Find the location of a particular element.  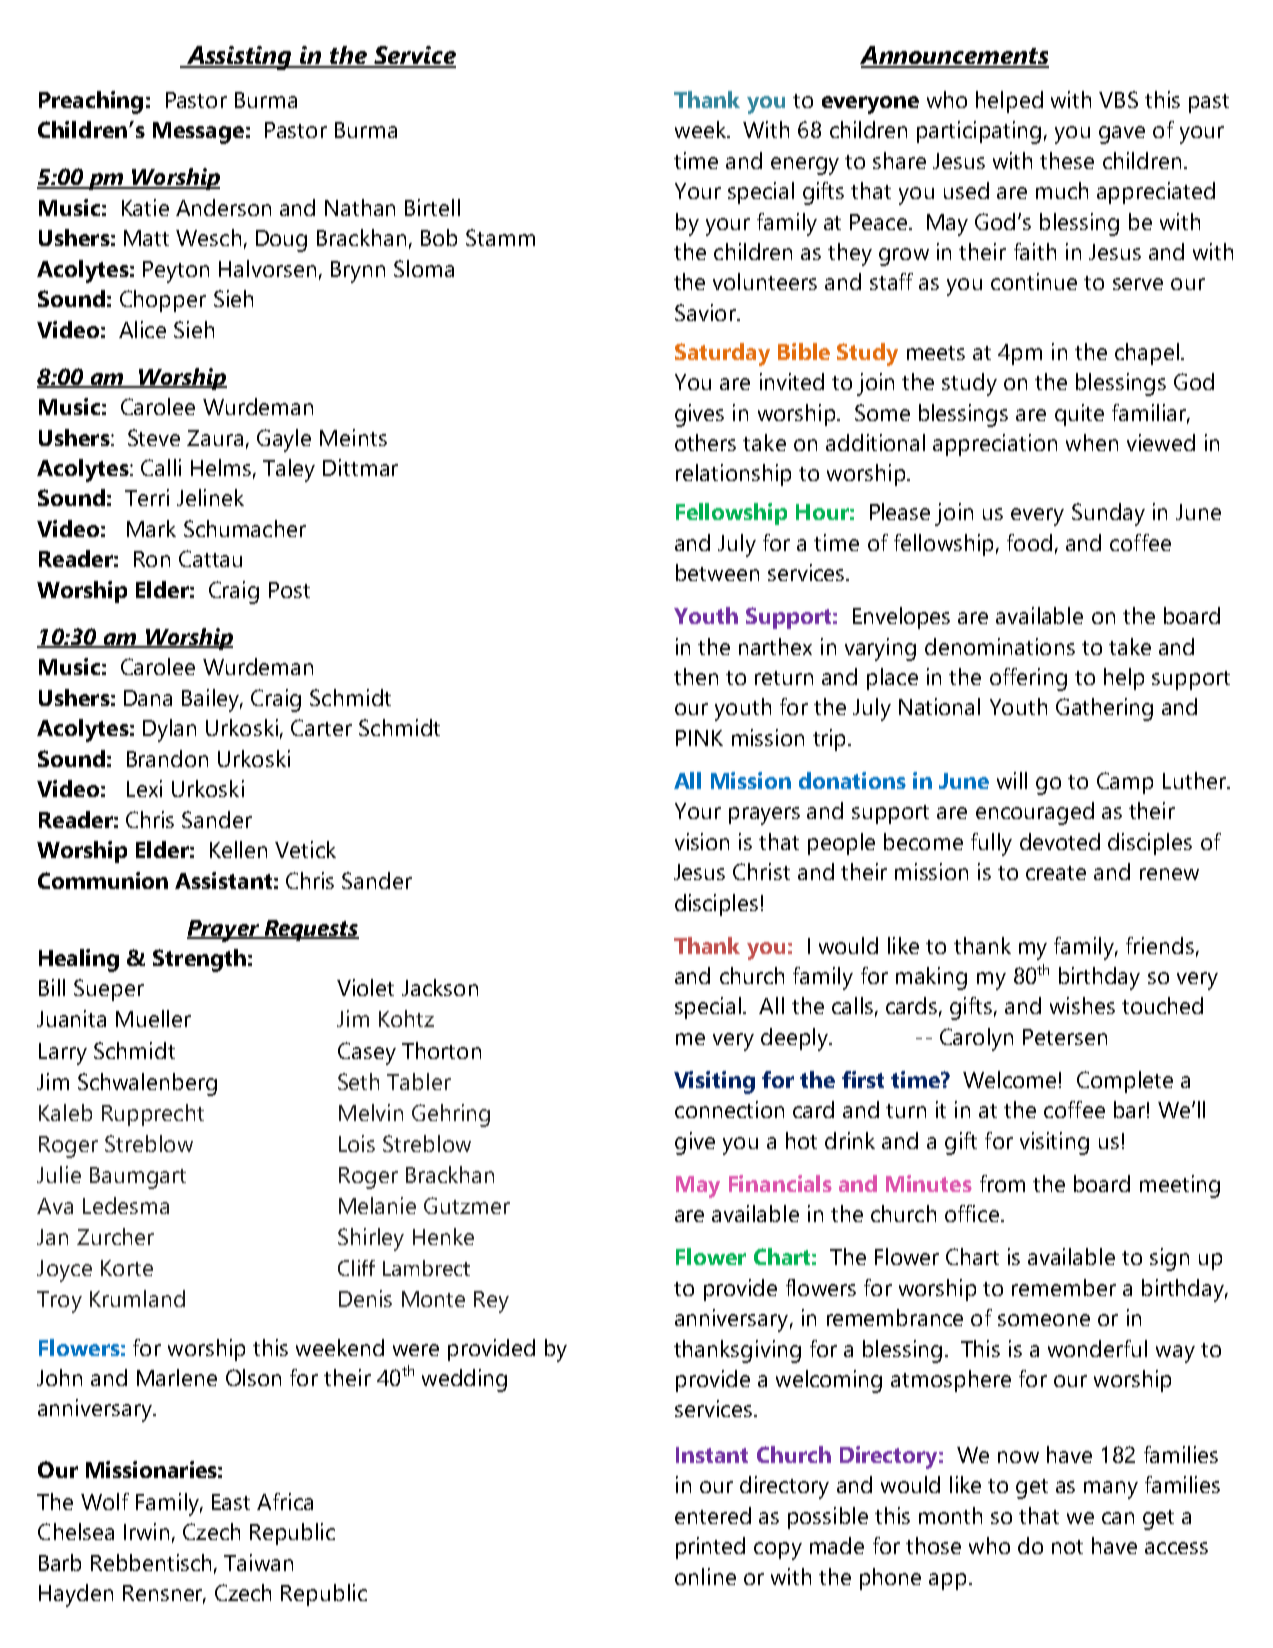

VBS is located at coordinates (1118, 99).
